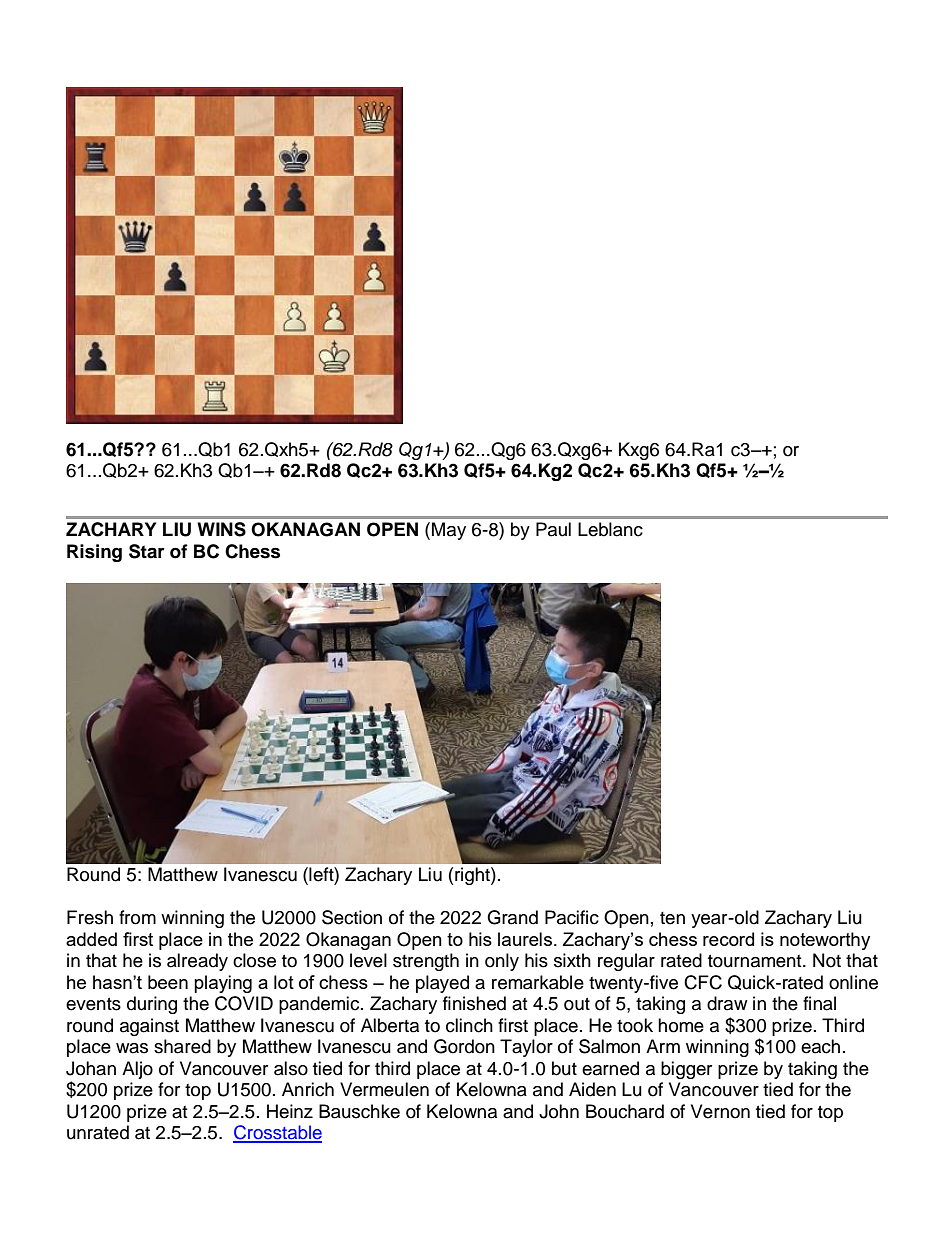 The height and width of the document is (1233, 952). Describe the element at coordinates (147, 551) in the document. I see `Star` at that location.
